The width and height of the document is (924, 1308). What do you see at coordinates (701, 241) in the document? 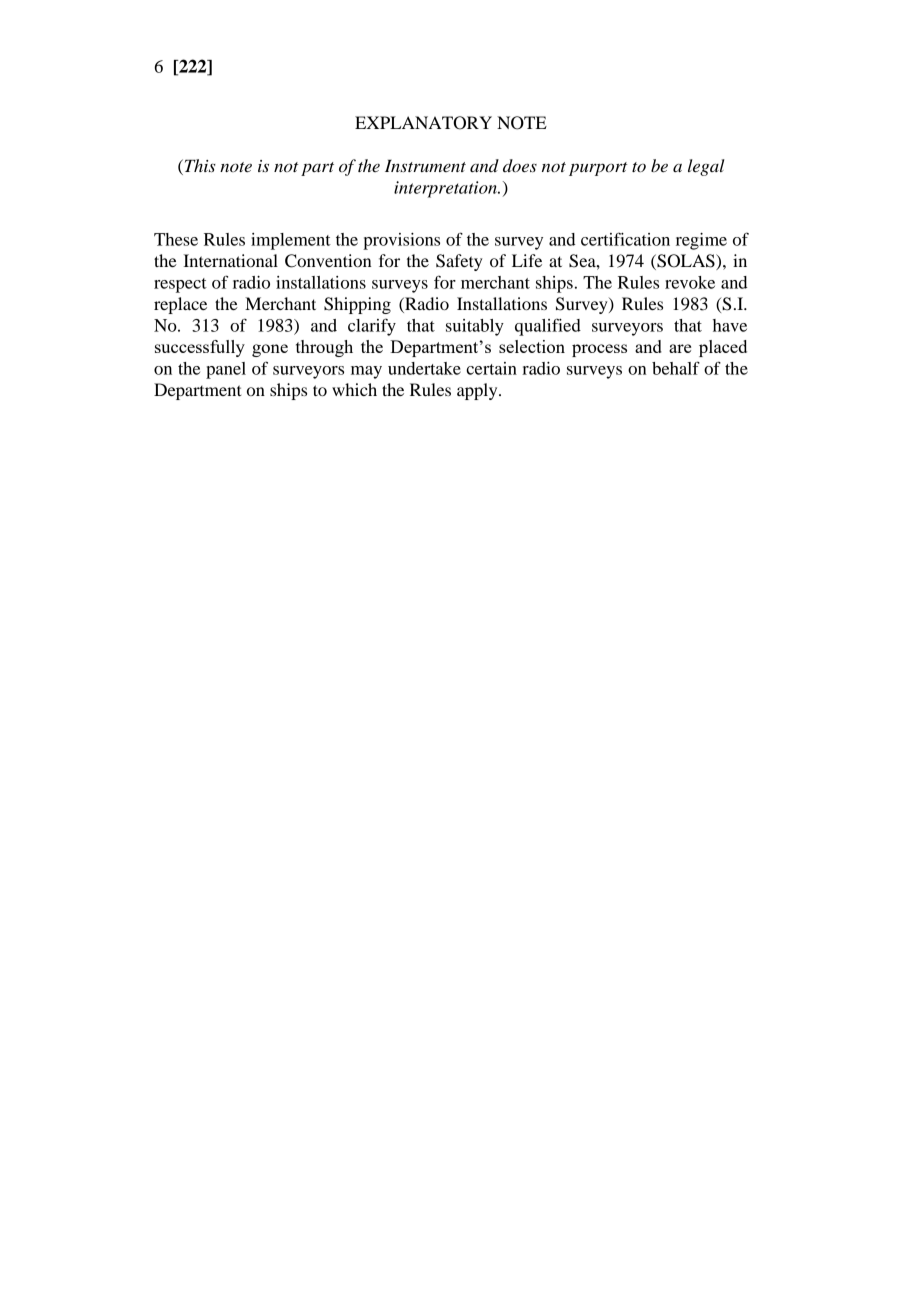
I see `regime` at bounding box center [701, 241].
